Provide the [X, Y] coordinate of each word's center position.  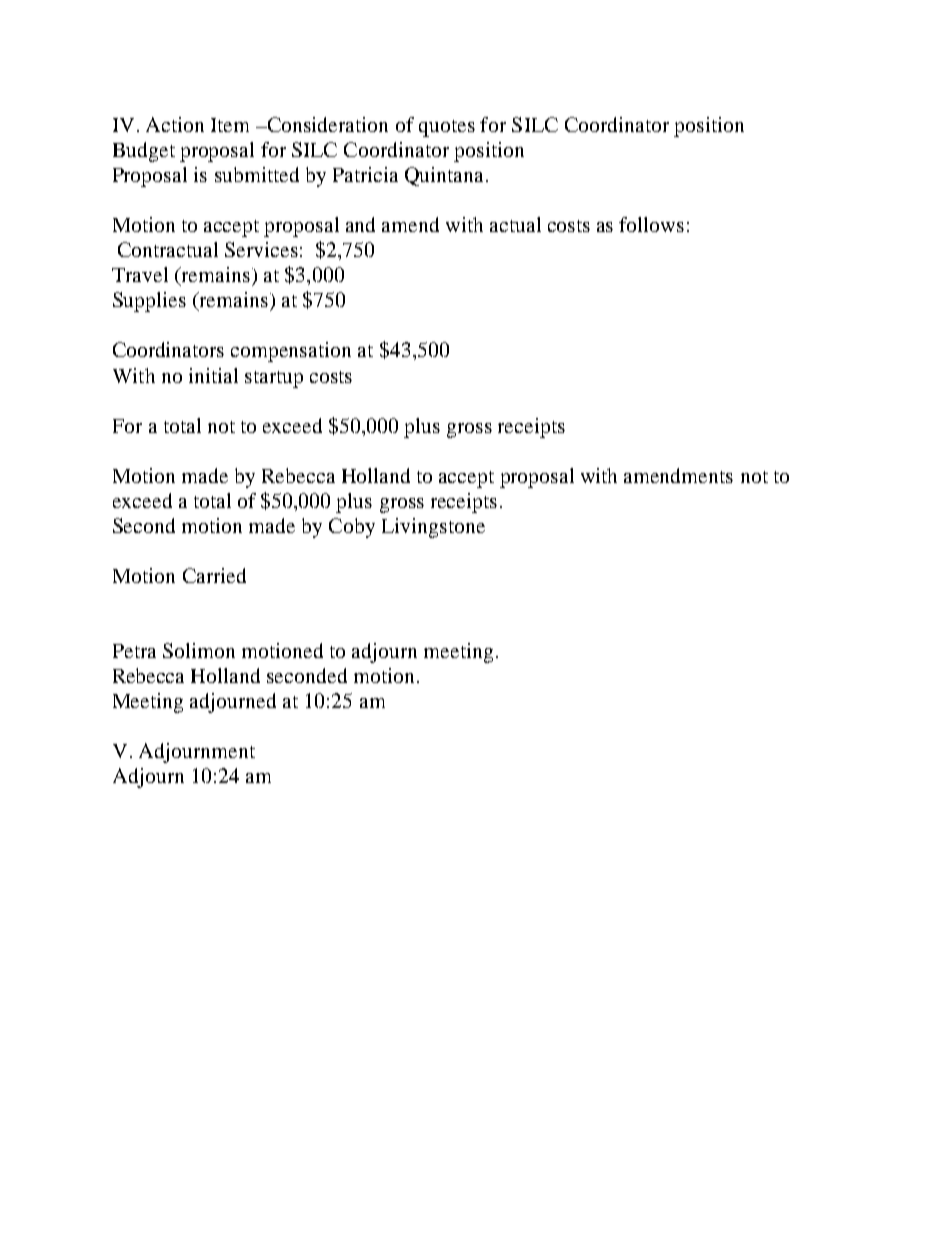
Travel [140, 274]
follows [651, 224]
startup [274, 379]
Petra [134, 651]
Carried [214, 575]
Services [261, 249]
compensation [291, 352]
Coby [352, 528]
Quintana [446, 176]
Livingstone [433, 528]
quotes [447, 128]
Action [175, 124]
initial [213, 375]
